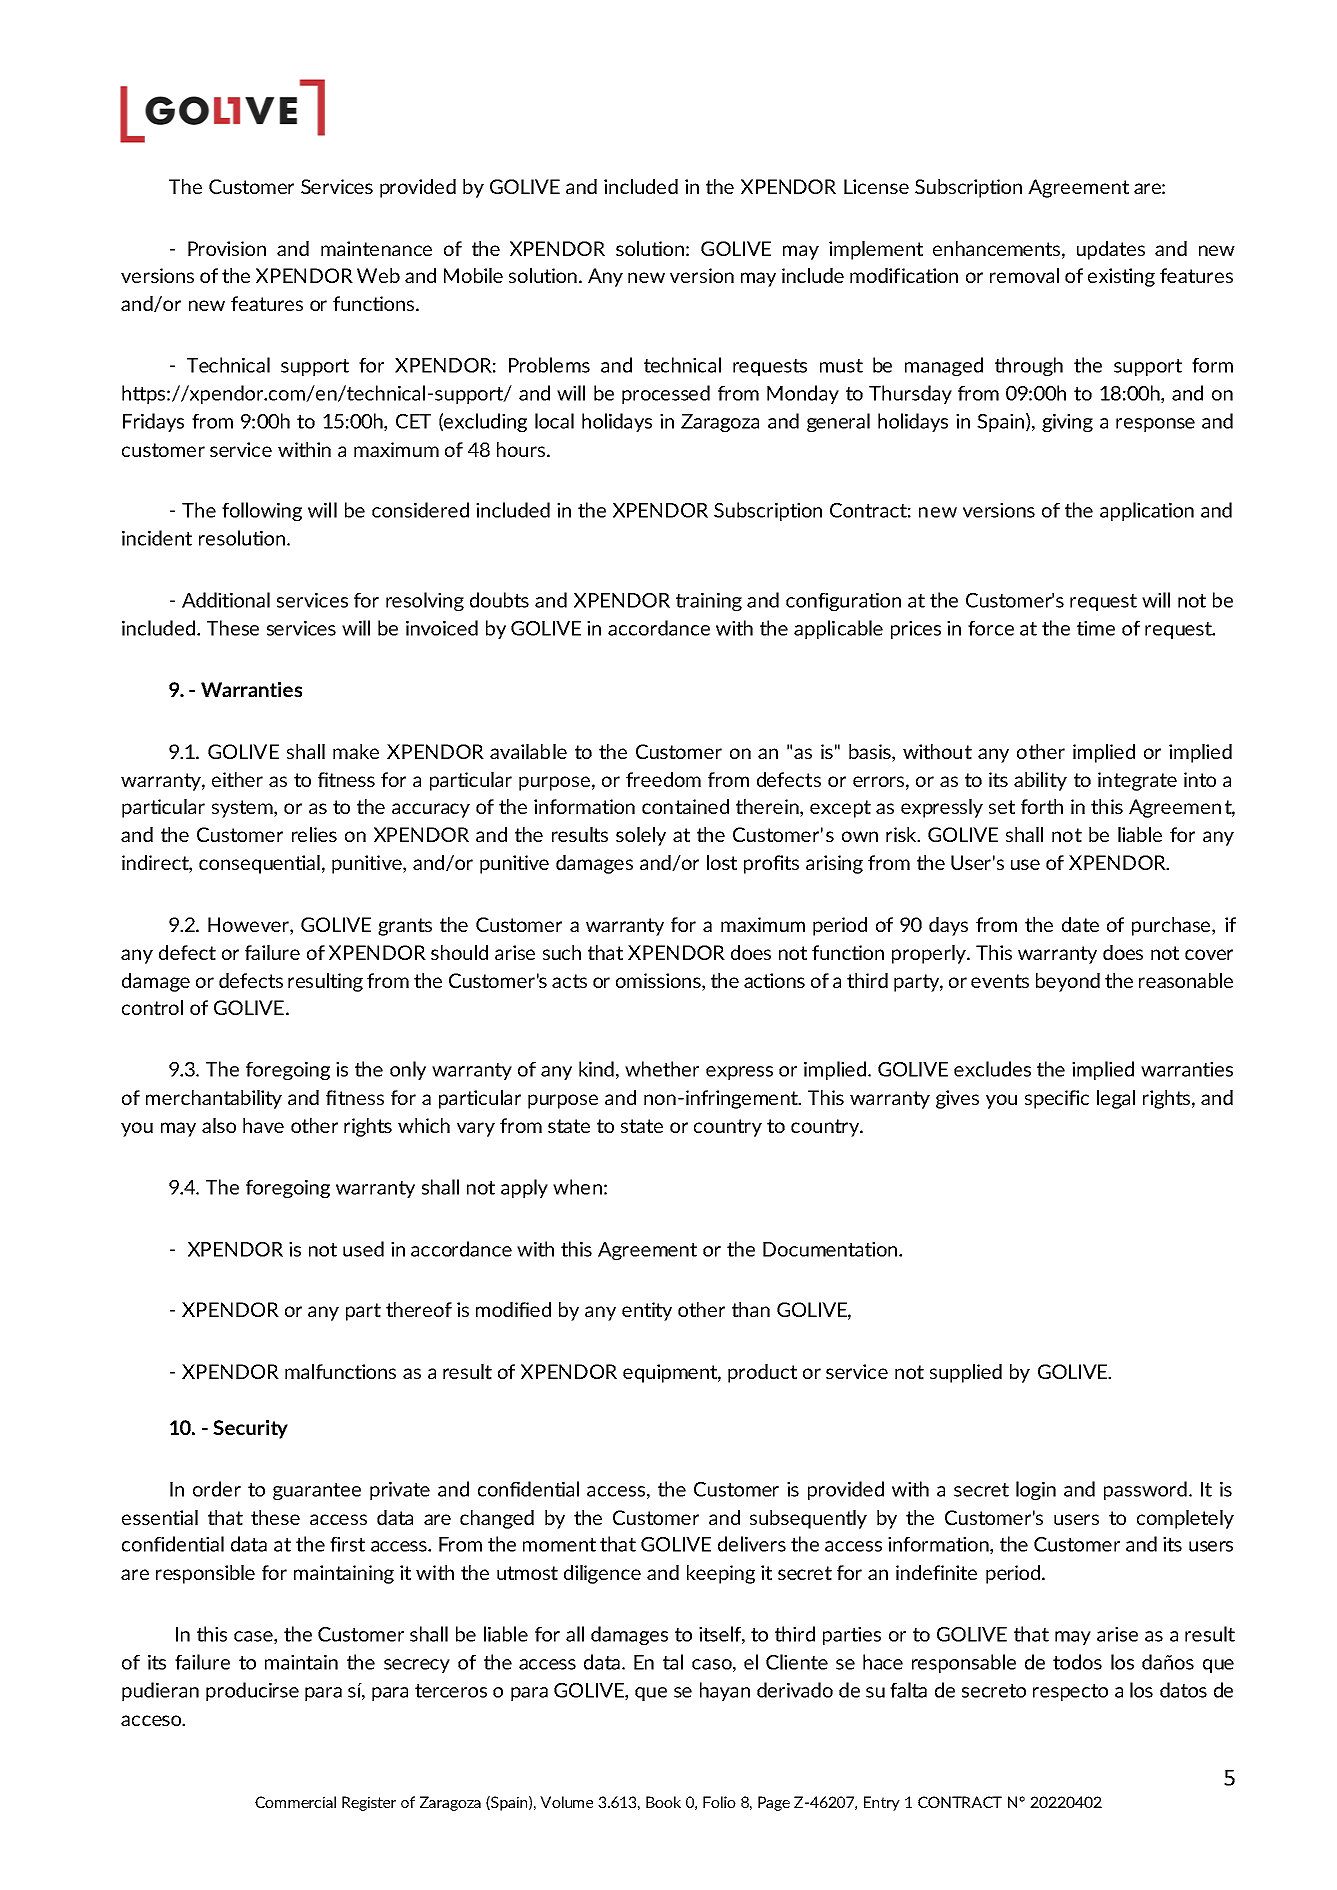  Describe the element at coordinates (876, 250) in the page. I see `implement` at that location.
